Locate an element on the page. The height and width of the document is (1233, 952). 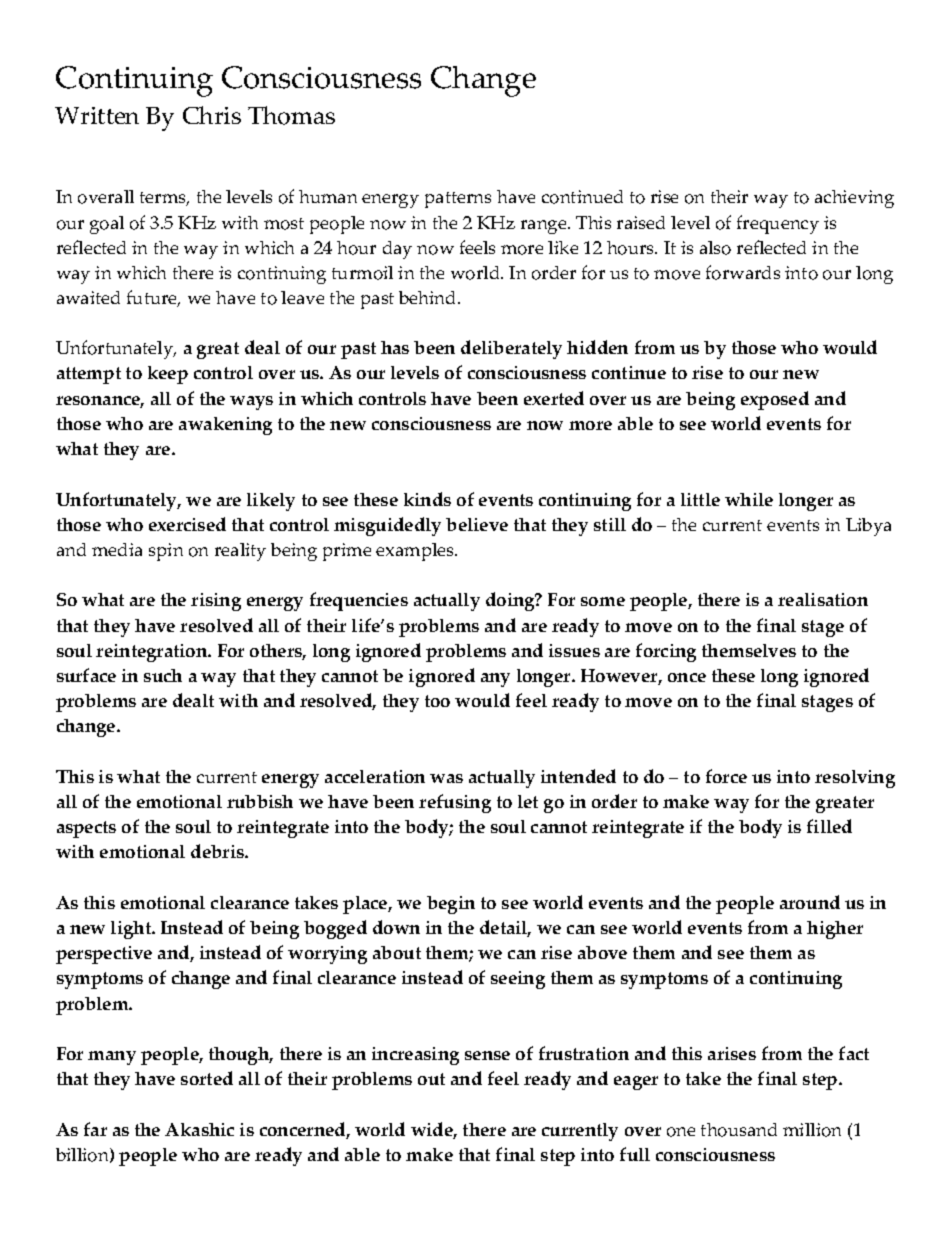
reintegration is located at coordinates (153, 653).
